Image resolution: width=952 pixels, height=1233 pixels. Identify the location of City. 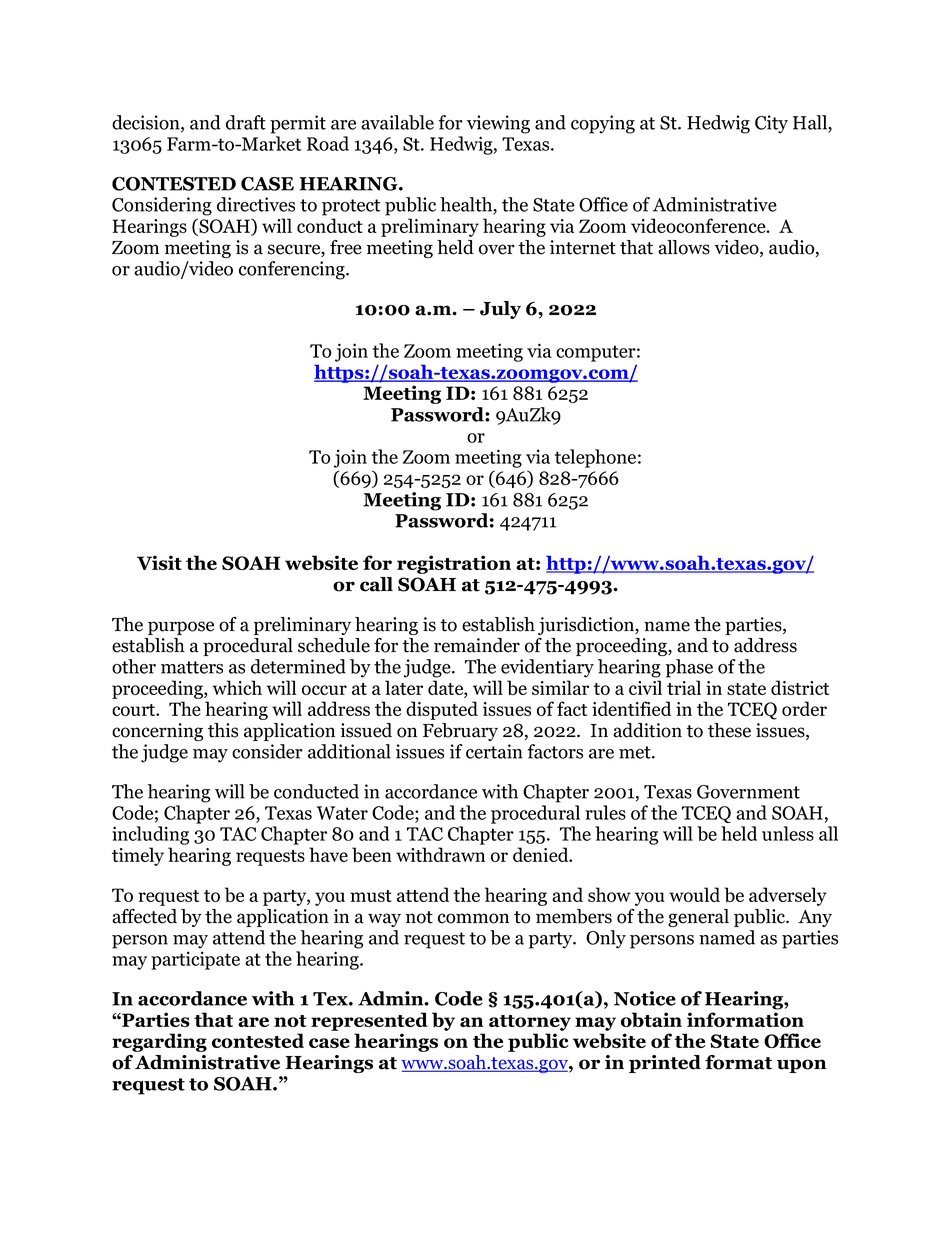
(771, 124).
